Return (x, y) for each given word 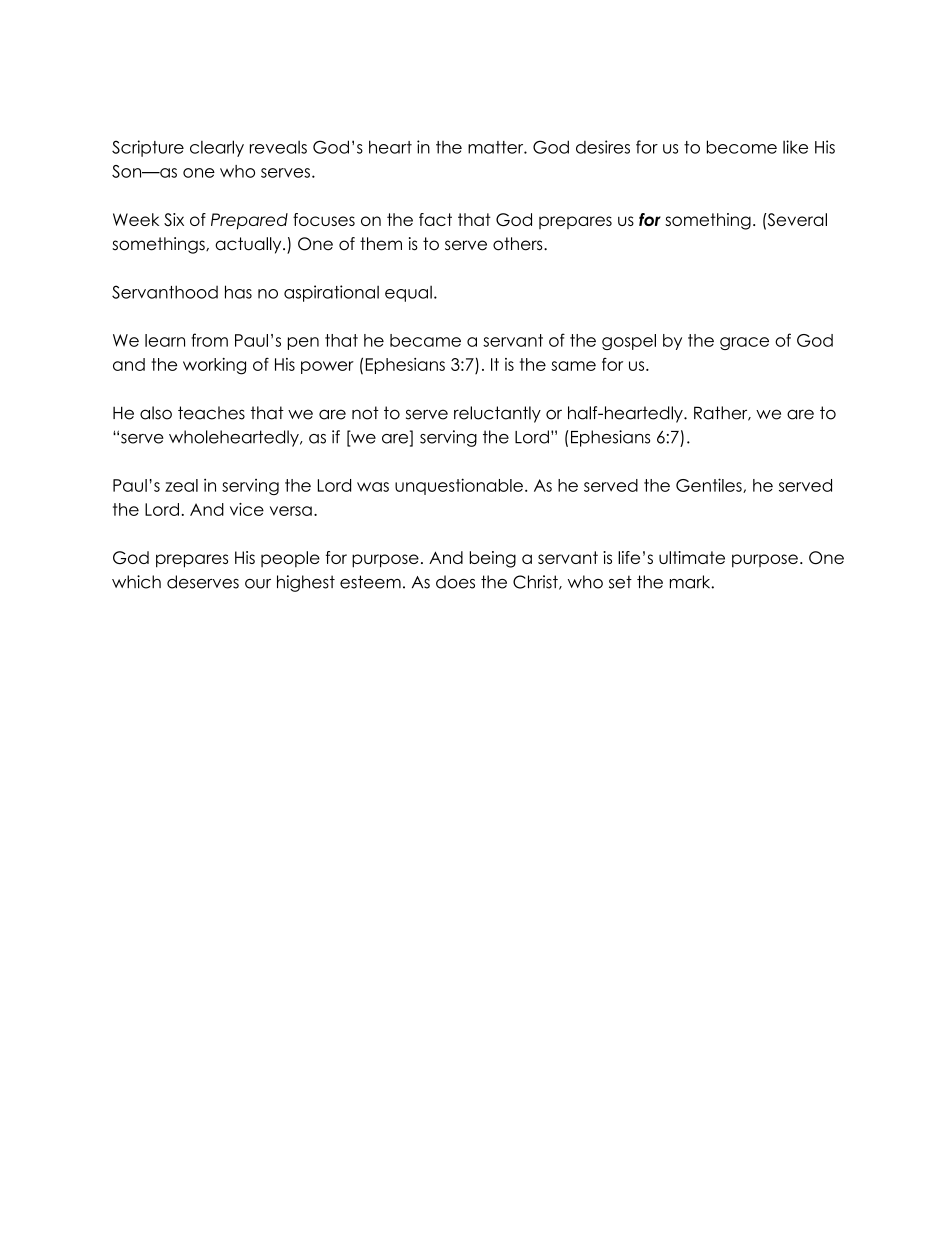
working (214, 366)
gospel (629, 342)
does (455, 582)
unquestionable (459, 486)
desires (603, 147)
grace (744, 343)
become (742, 147)
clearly (217, 148)
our (258, 584)
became (425, 340)
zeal (181, 485)
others (519, 244)
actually (249, 245)
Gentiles (710, 485)
